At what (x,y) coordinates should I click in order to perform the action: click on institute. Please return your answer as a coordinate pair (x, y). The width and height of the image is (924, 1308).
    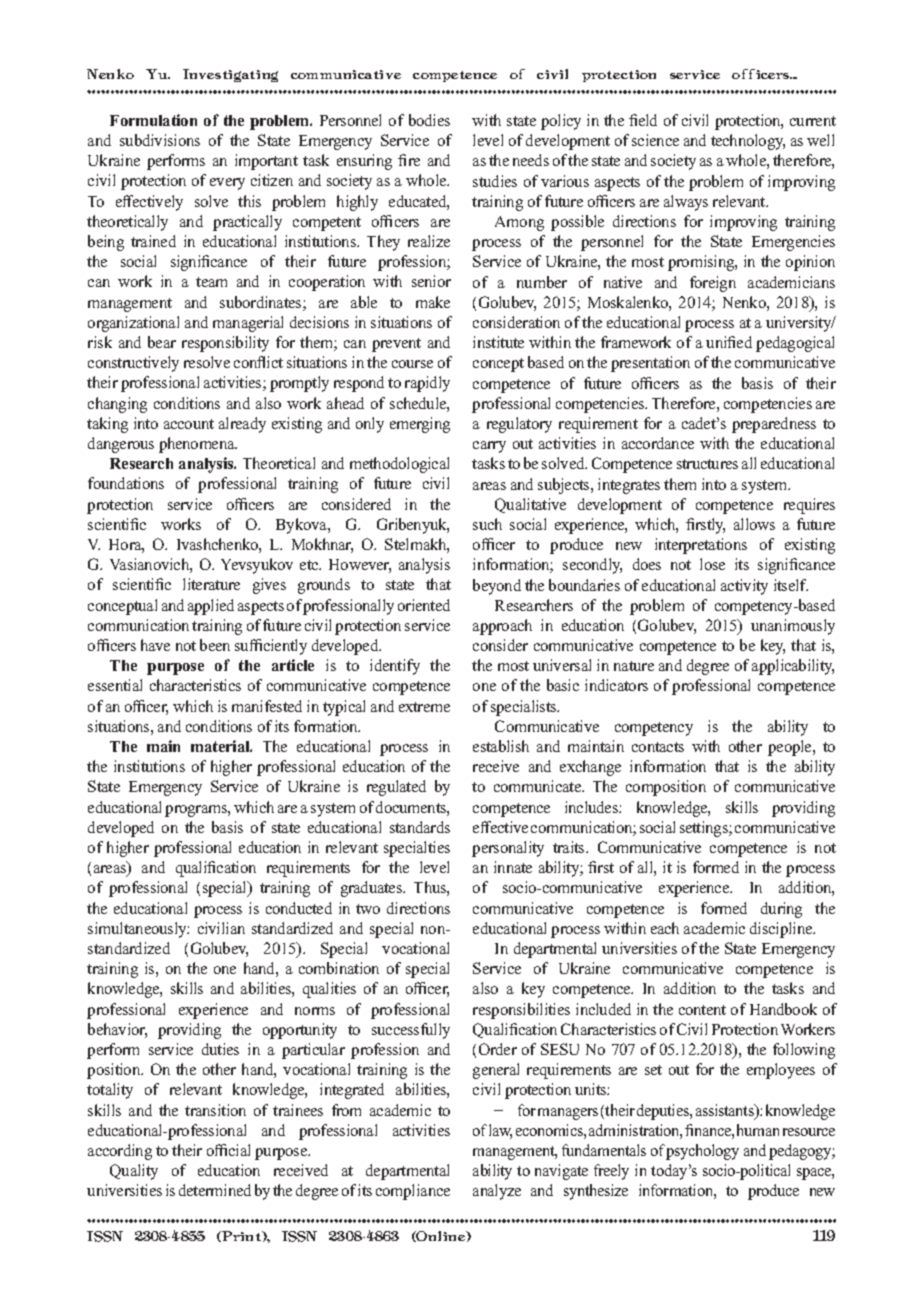
    Looking at the image, I should click on (498, 342).
